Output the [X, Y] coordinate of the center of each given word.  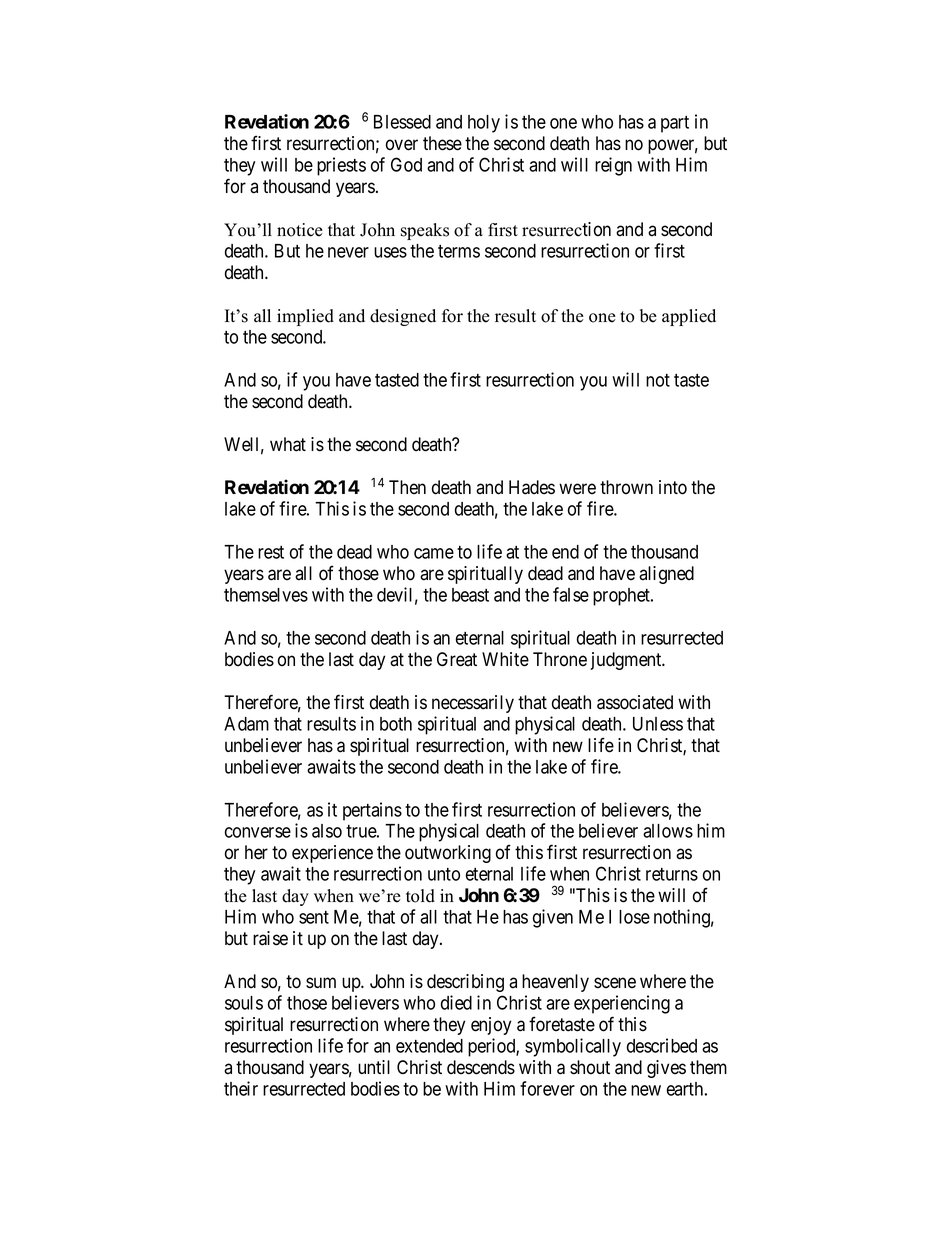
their [241, 1088]
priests [341, 166]
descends [481, 1067]
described [662, 1045]
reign [613, 166]
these [442, 143]
